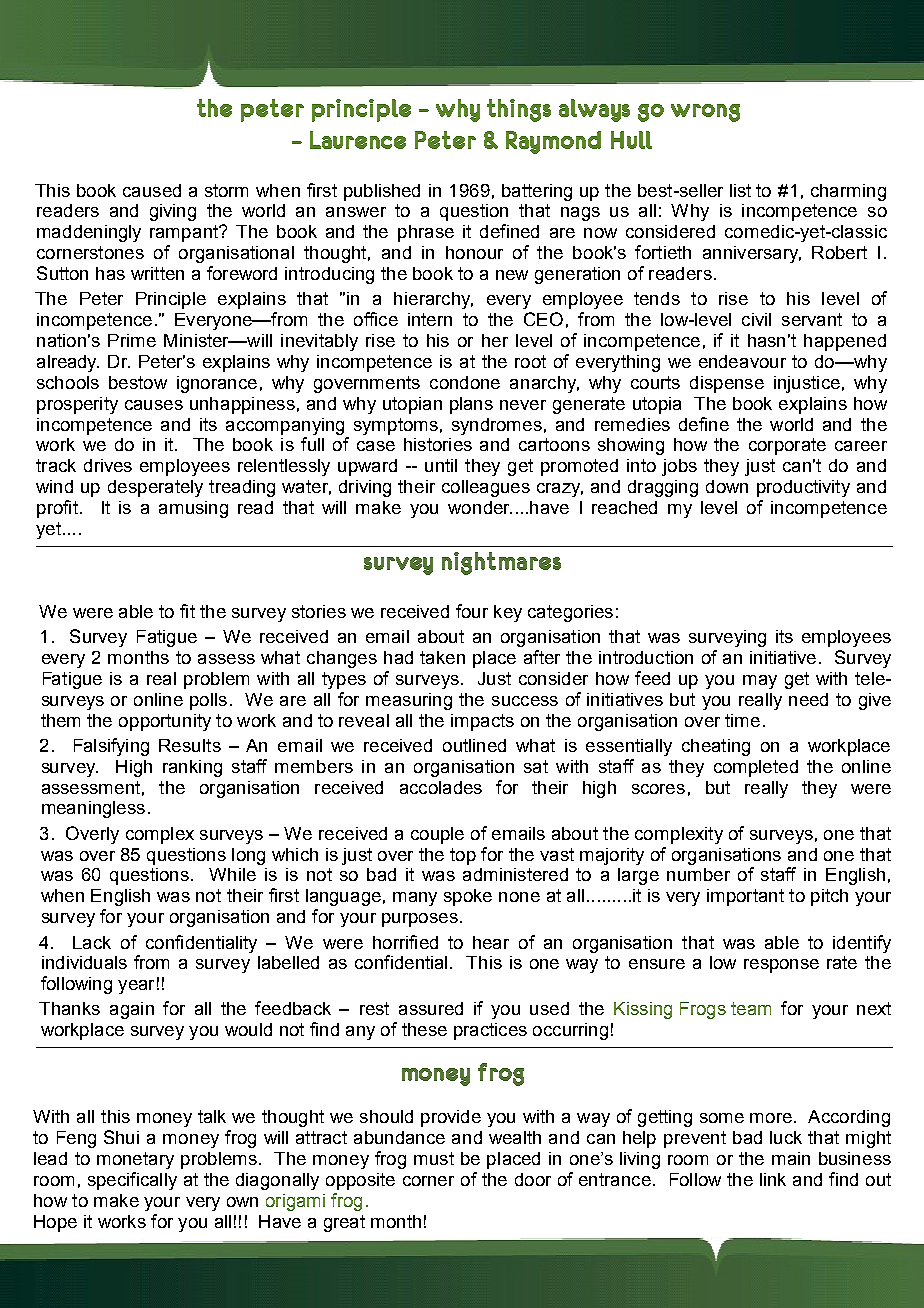 The width and height of the screenshot is (924, 1308). What do you see at coordinates (93, 809) in the screenshot?
I see `meaningless` at bounding box center [93, 809].
